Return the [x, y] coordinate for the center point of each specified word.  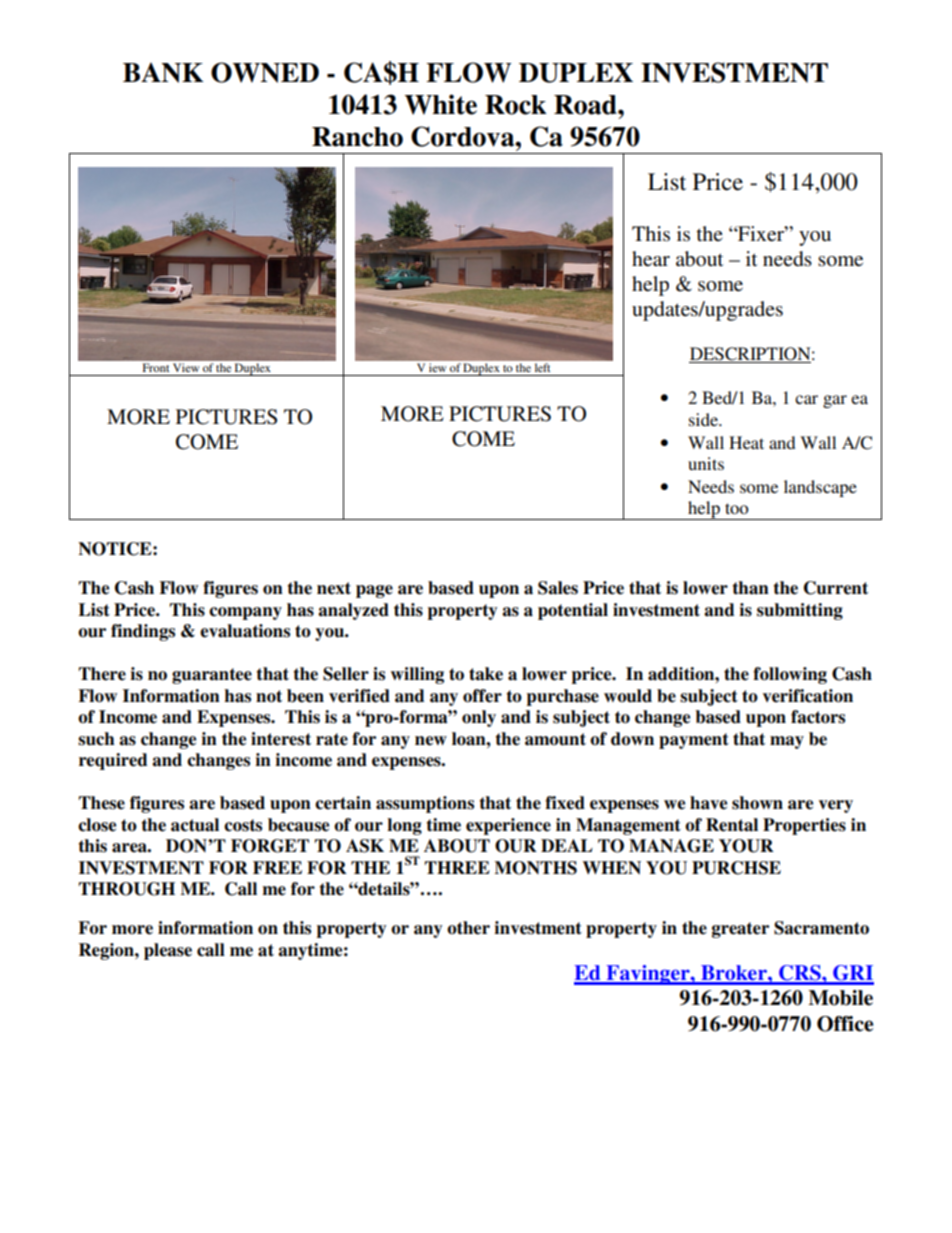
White [441, 104]
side [704, 419]
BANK [163, 72]
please [168, 951]
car [806, 399]
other [468, 928]
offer [482, 696]
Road [586, 105]
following [790, 675]
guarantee [212, 676]
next [334, 588]
